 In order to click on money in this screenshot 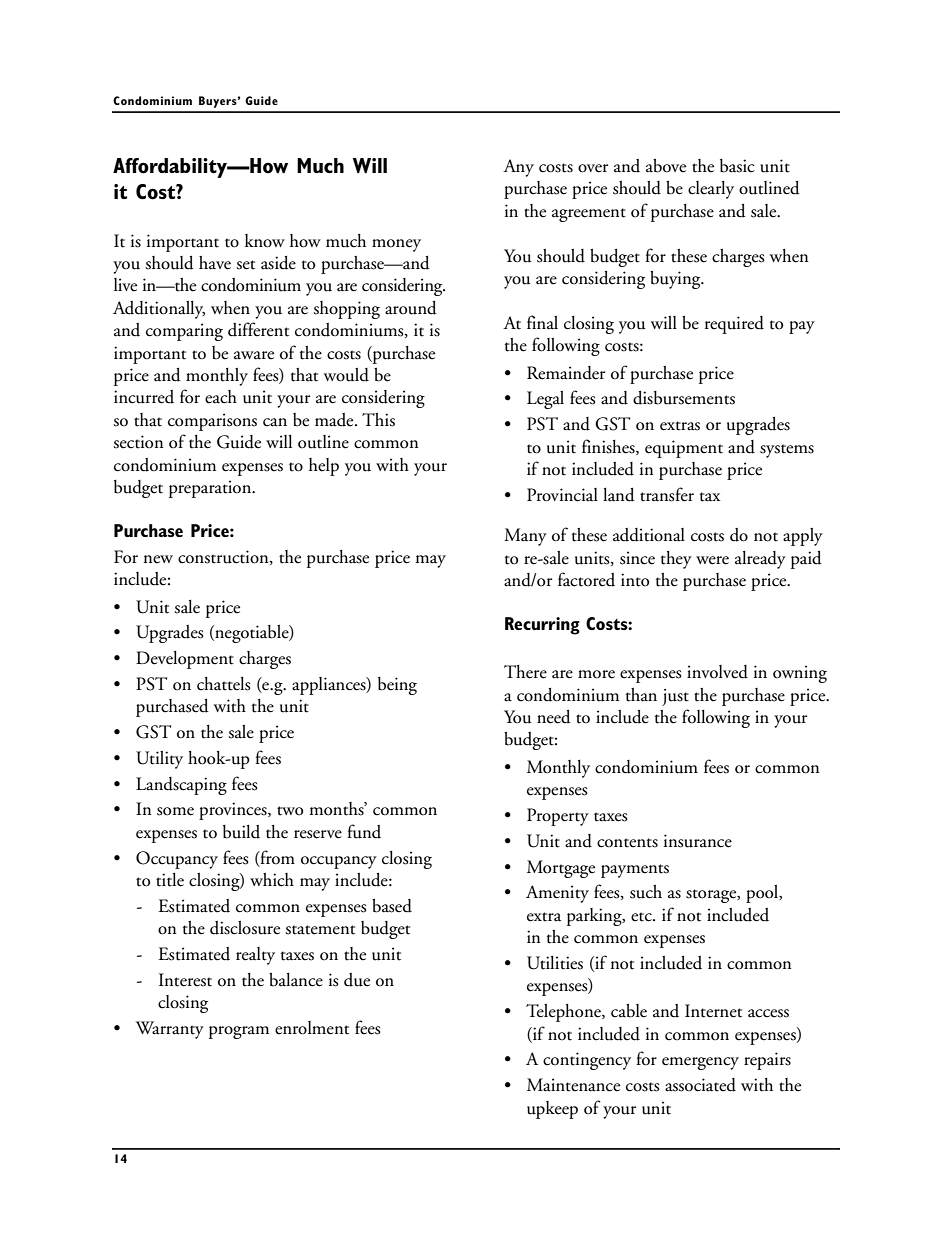, I will do `click(396, 245)`.
